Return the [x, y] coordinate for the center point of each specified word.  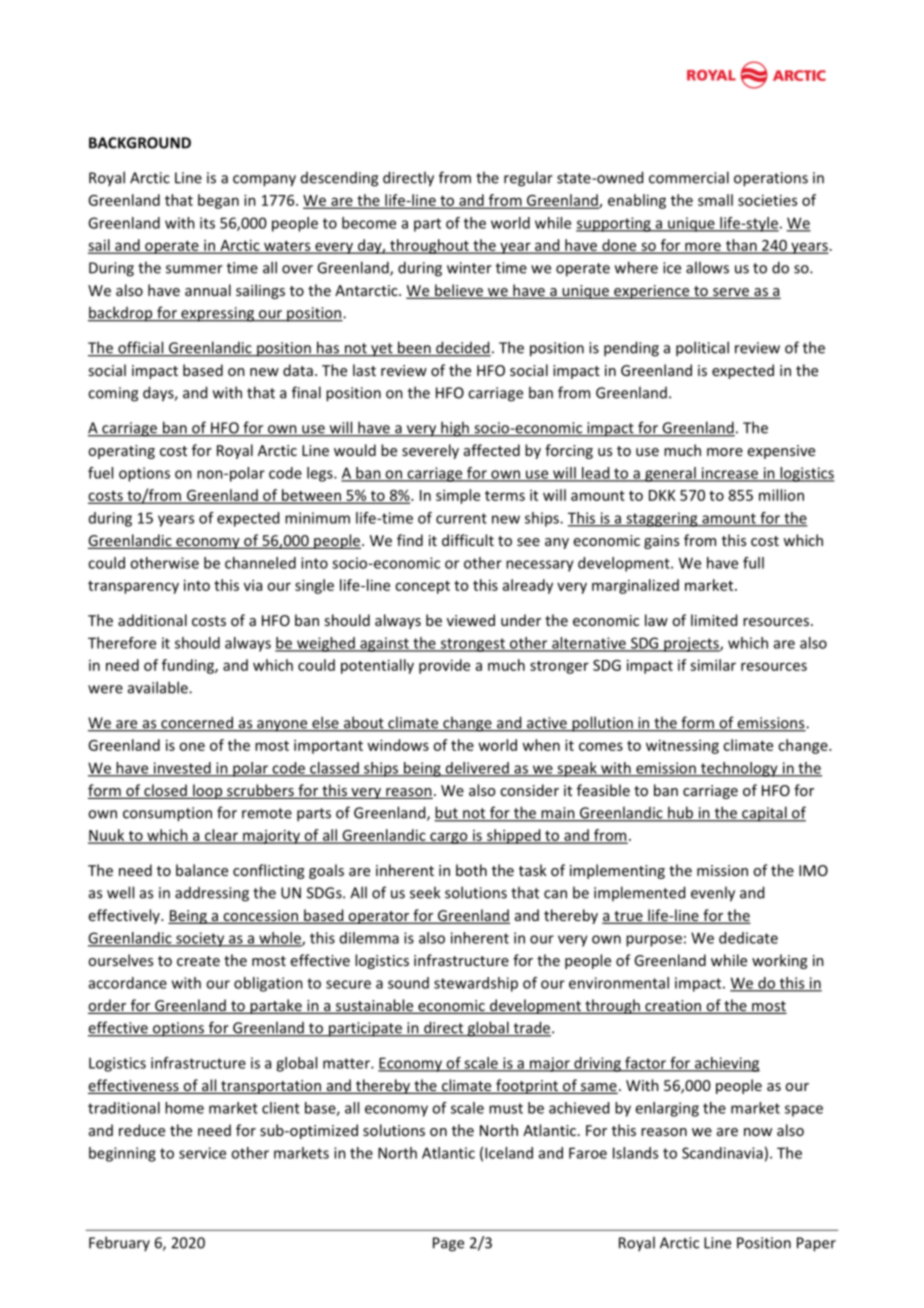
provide [444, 666]
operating [121, 452]
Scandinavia [722, 1153]
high [455, 429]
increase [729, 474]
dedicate [748, 938]
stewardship [476, 984]
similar [713, 665]
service [202, 1153]
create [198, 961]
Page [448, 1244]
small [715, 200]
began [218, 201]
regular [528, 179]
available [159, 687]
